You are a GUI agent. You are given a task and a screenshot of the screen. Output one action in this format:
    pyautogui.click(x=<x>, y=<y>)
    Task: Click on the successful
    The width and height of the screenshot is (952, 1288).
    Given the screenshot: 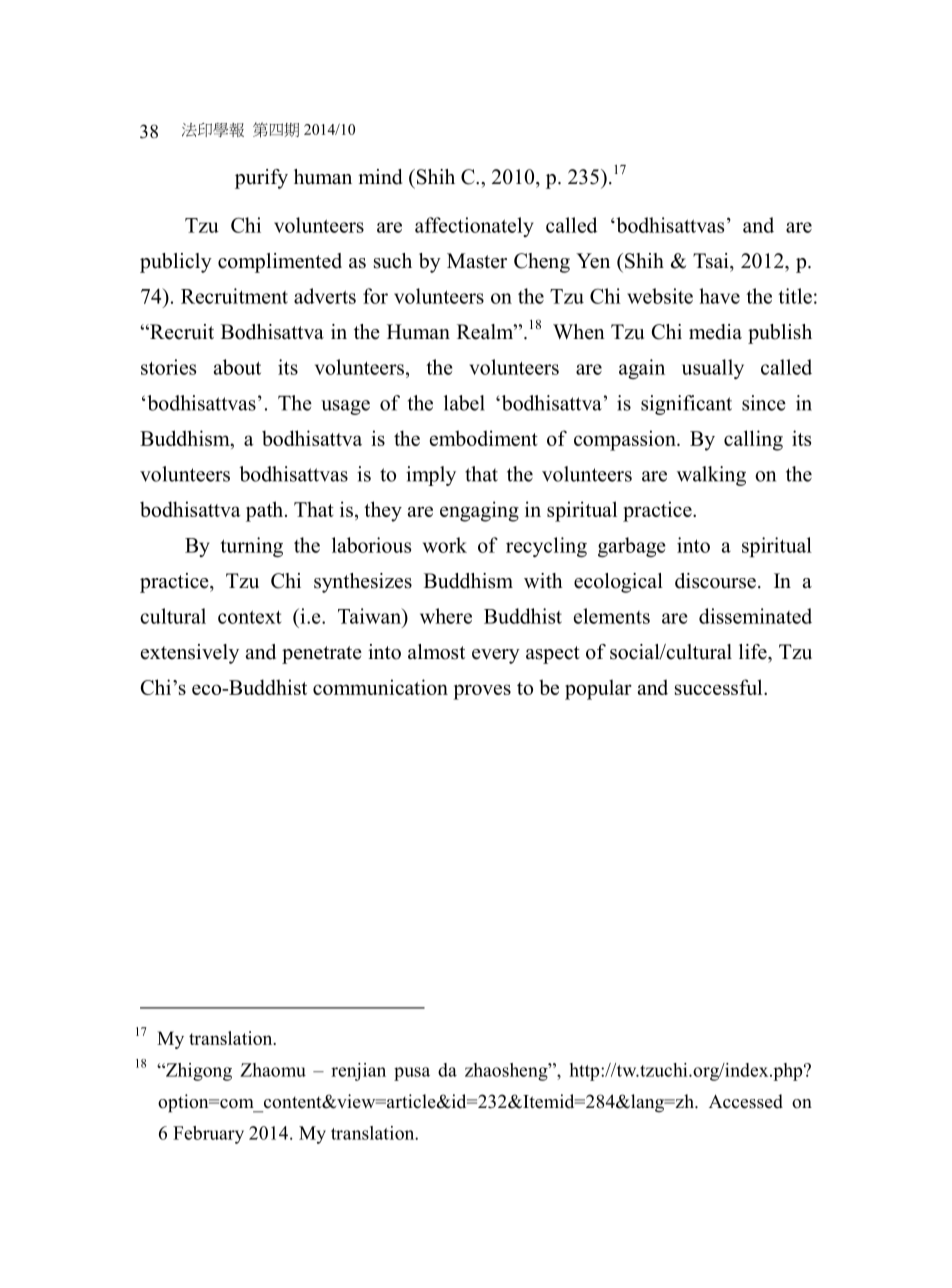 What is the action you would take?
    pyautogui.click(x=720, y=687)
